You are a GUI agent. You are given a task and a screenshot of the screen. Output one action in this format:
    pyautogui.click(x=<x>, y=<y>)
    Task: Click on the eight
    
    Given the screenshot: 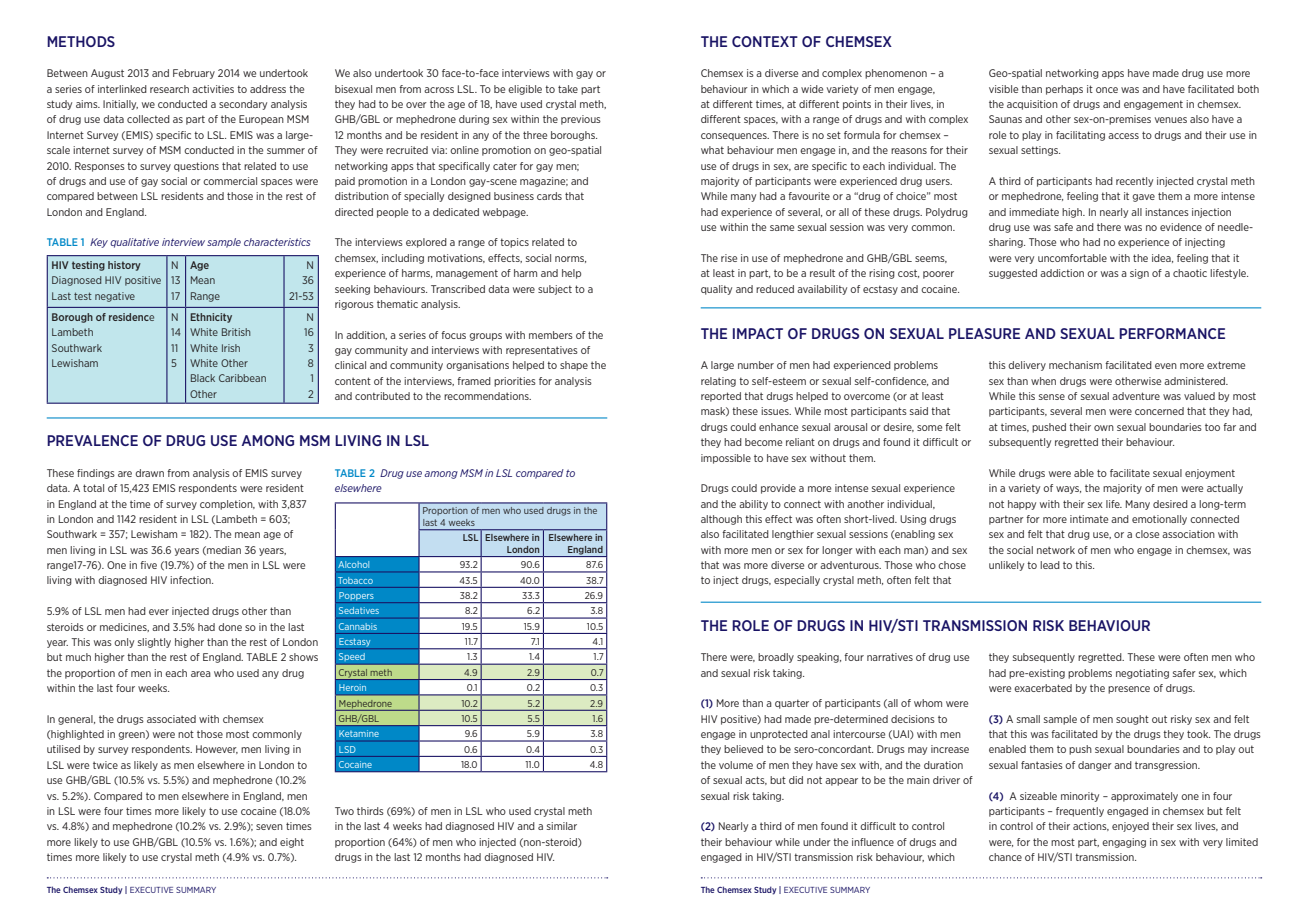 What is the action you would take?
    pyautogui.click(x=292, y=843)
